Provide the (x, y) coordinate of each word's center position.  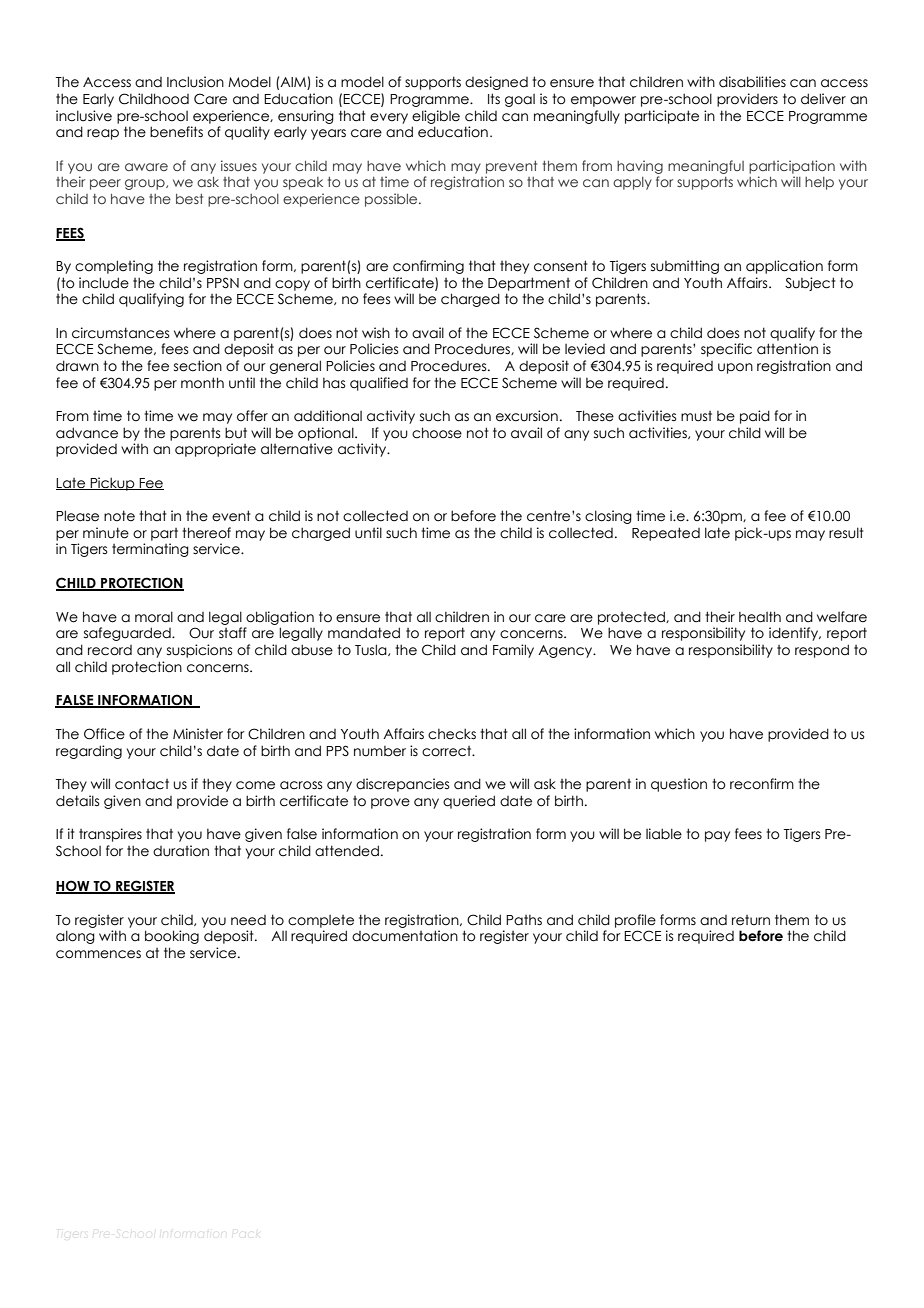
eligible (436, 117)
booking (172, 937)
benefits (176, 132)
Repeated (666, 534)
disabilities (752, 82)
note (119, 516)
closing (608, 517)
